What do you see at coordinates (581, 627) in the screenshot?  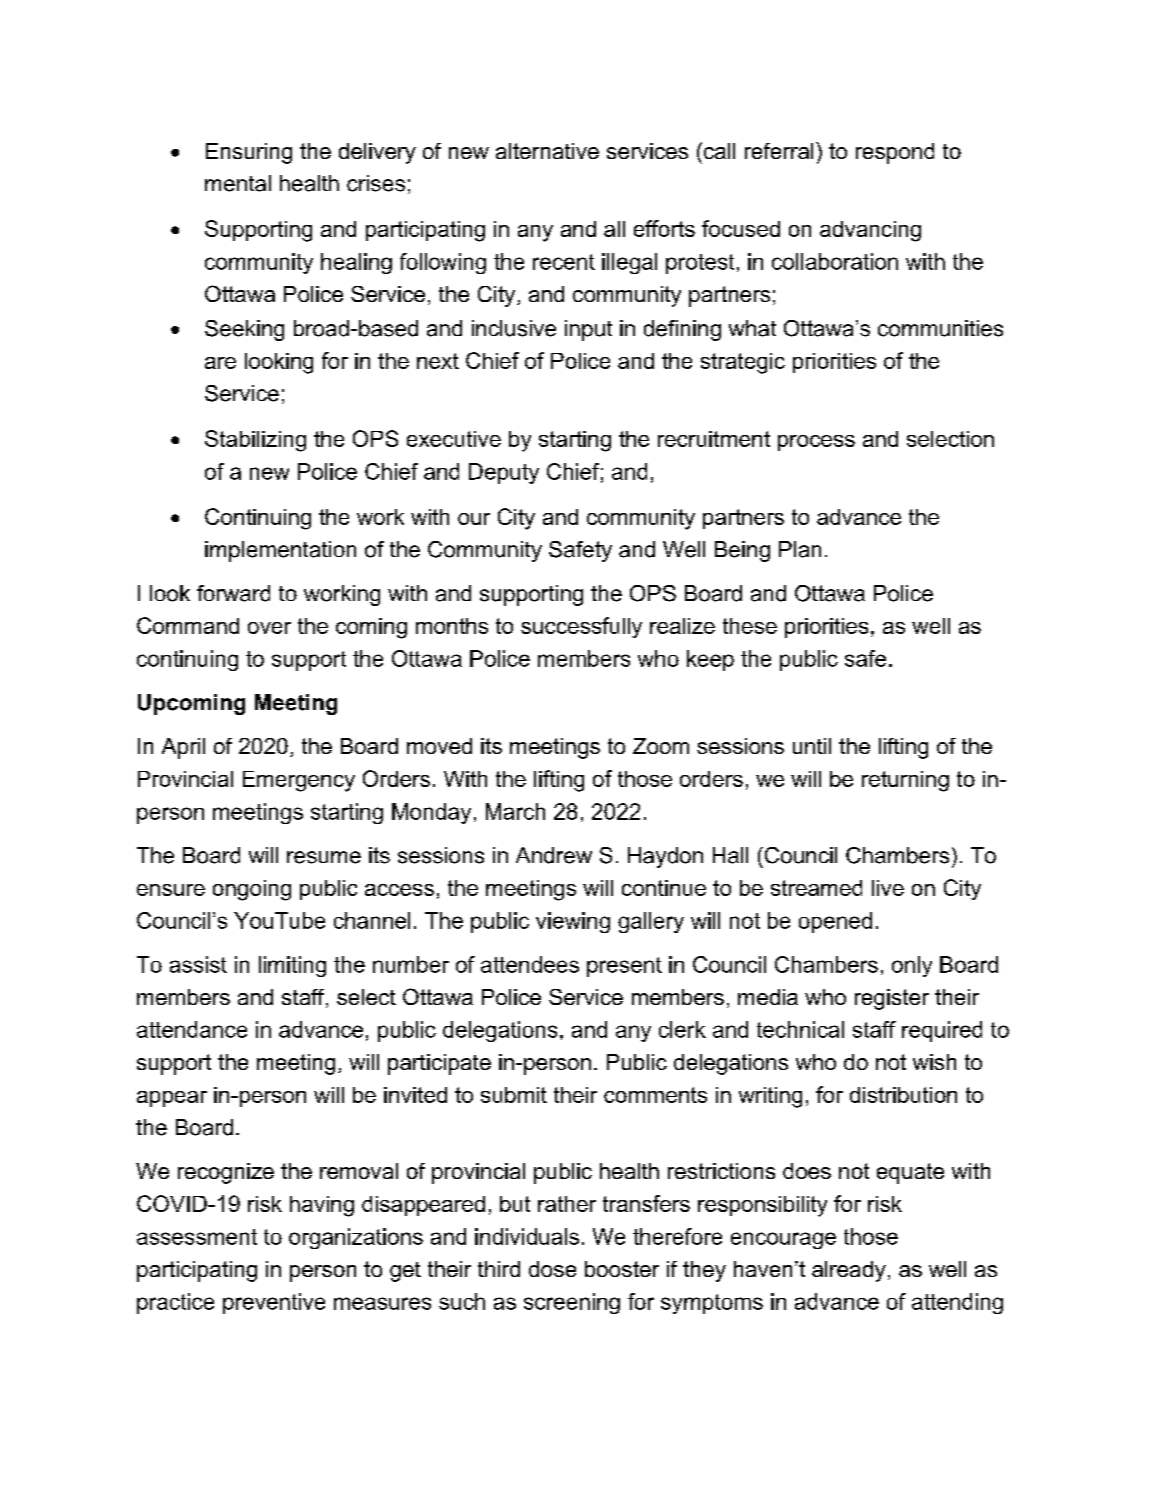 I see `successfully` at bounding box center [581, 627].
